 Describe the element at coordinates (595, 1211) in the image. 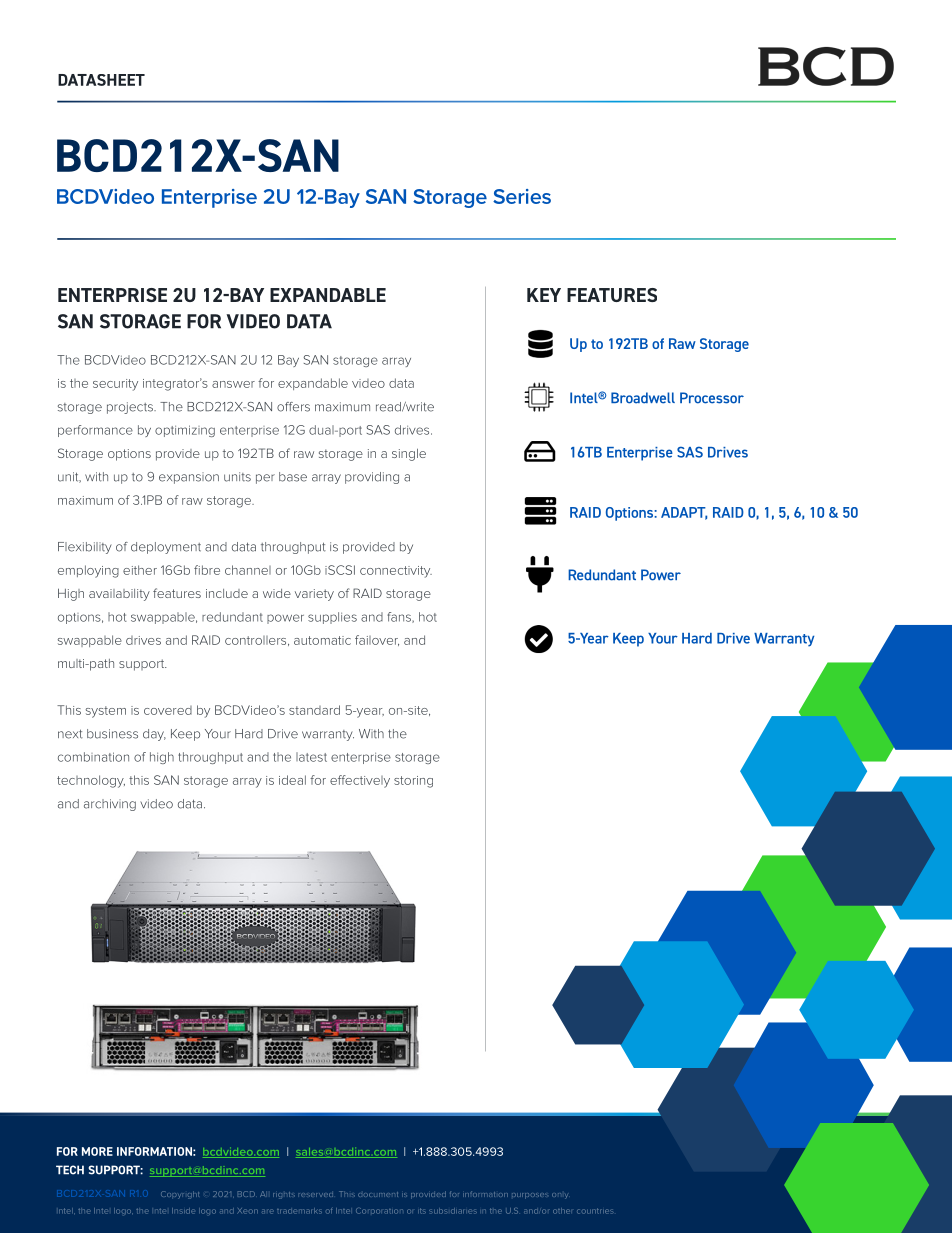

I see `countries` at that location.
